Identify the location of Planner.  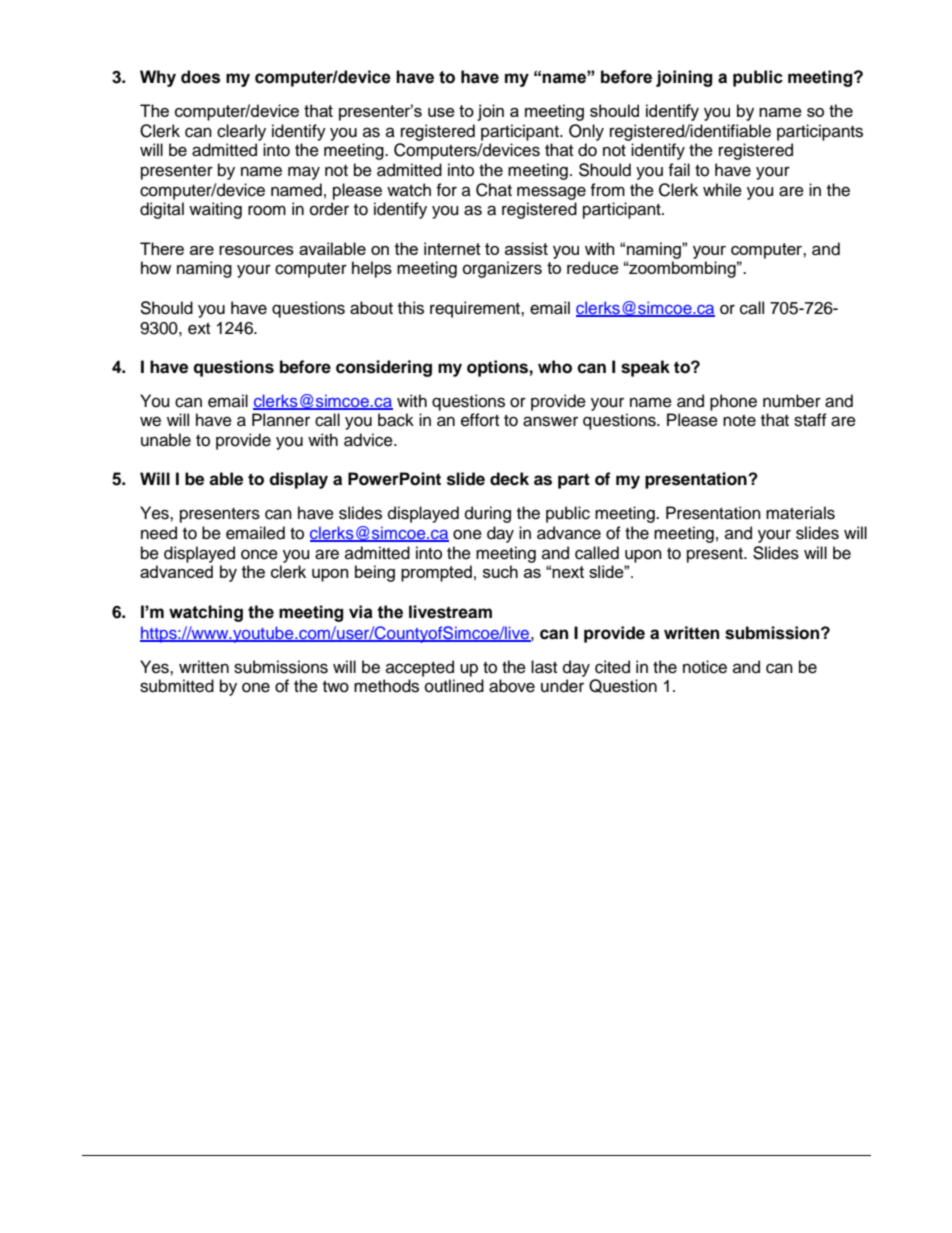
(281, 420).
